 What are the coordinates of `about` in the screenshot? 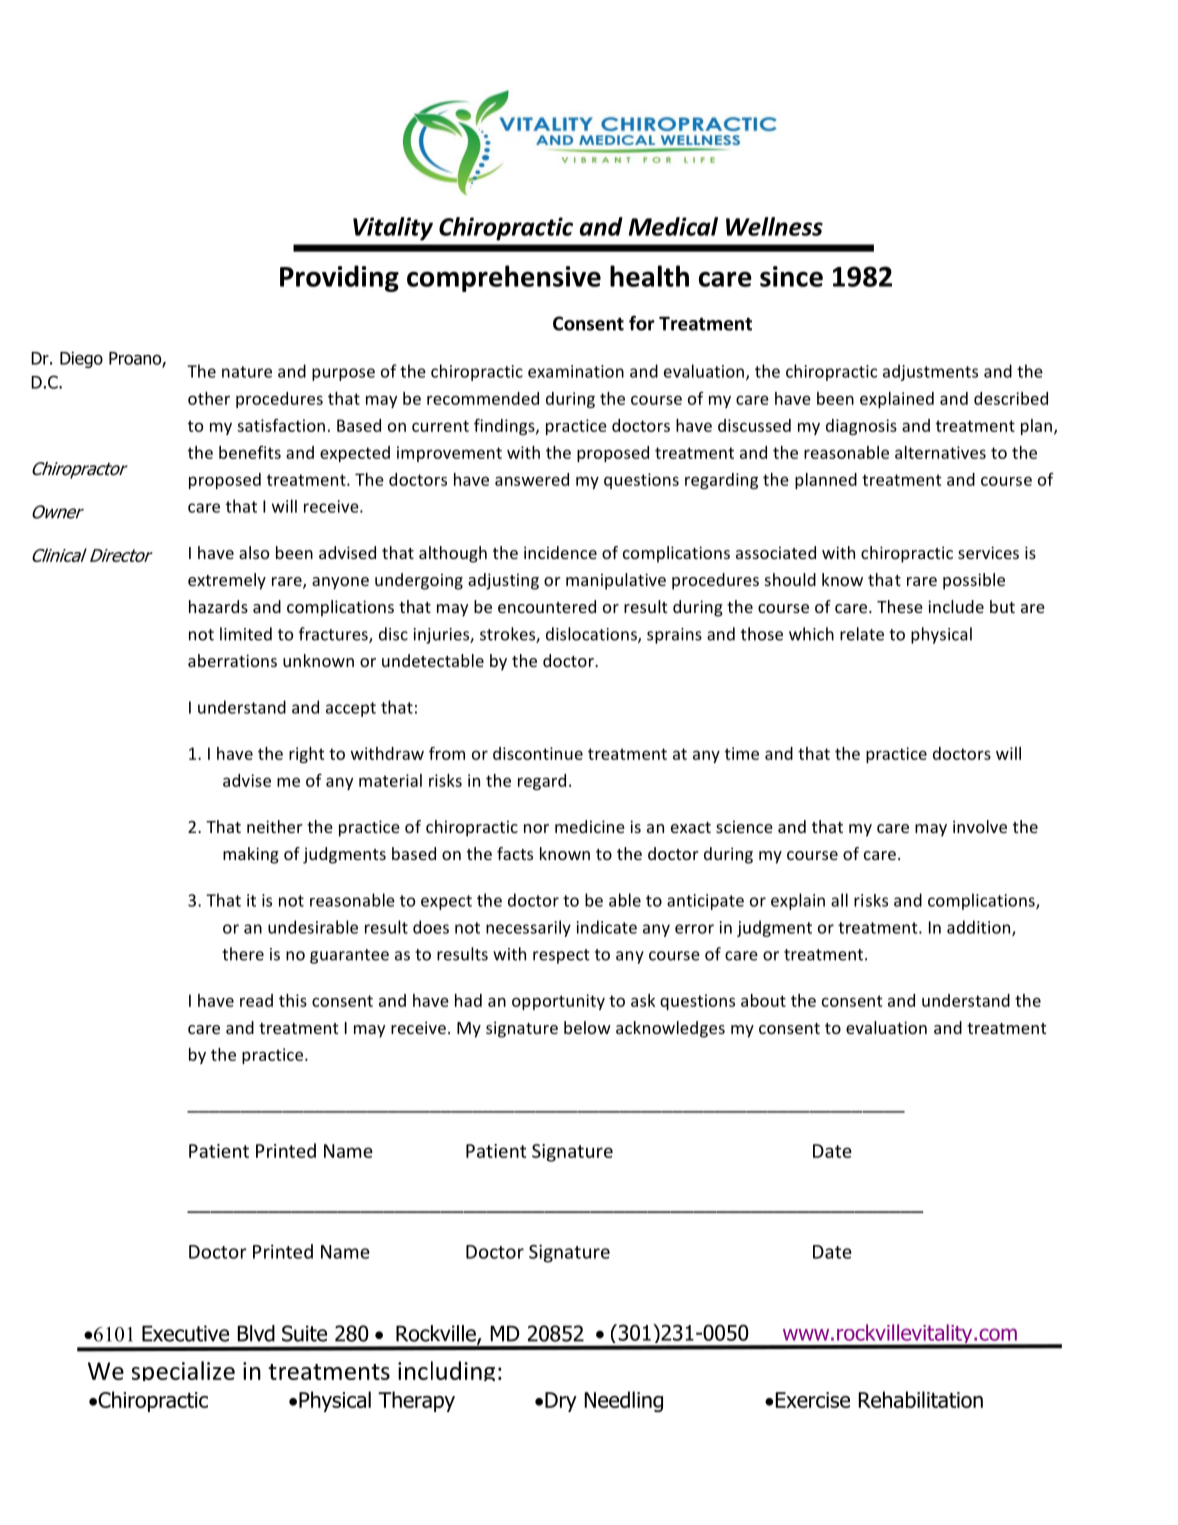 It's located at (763, 1000).
